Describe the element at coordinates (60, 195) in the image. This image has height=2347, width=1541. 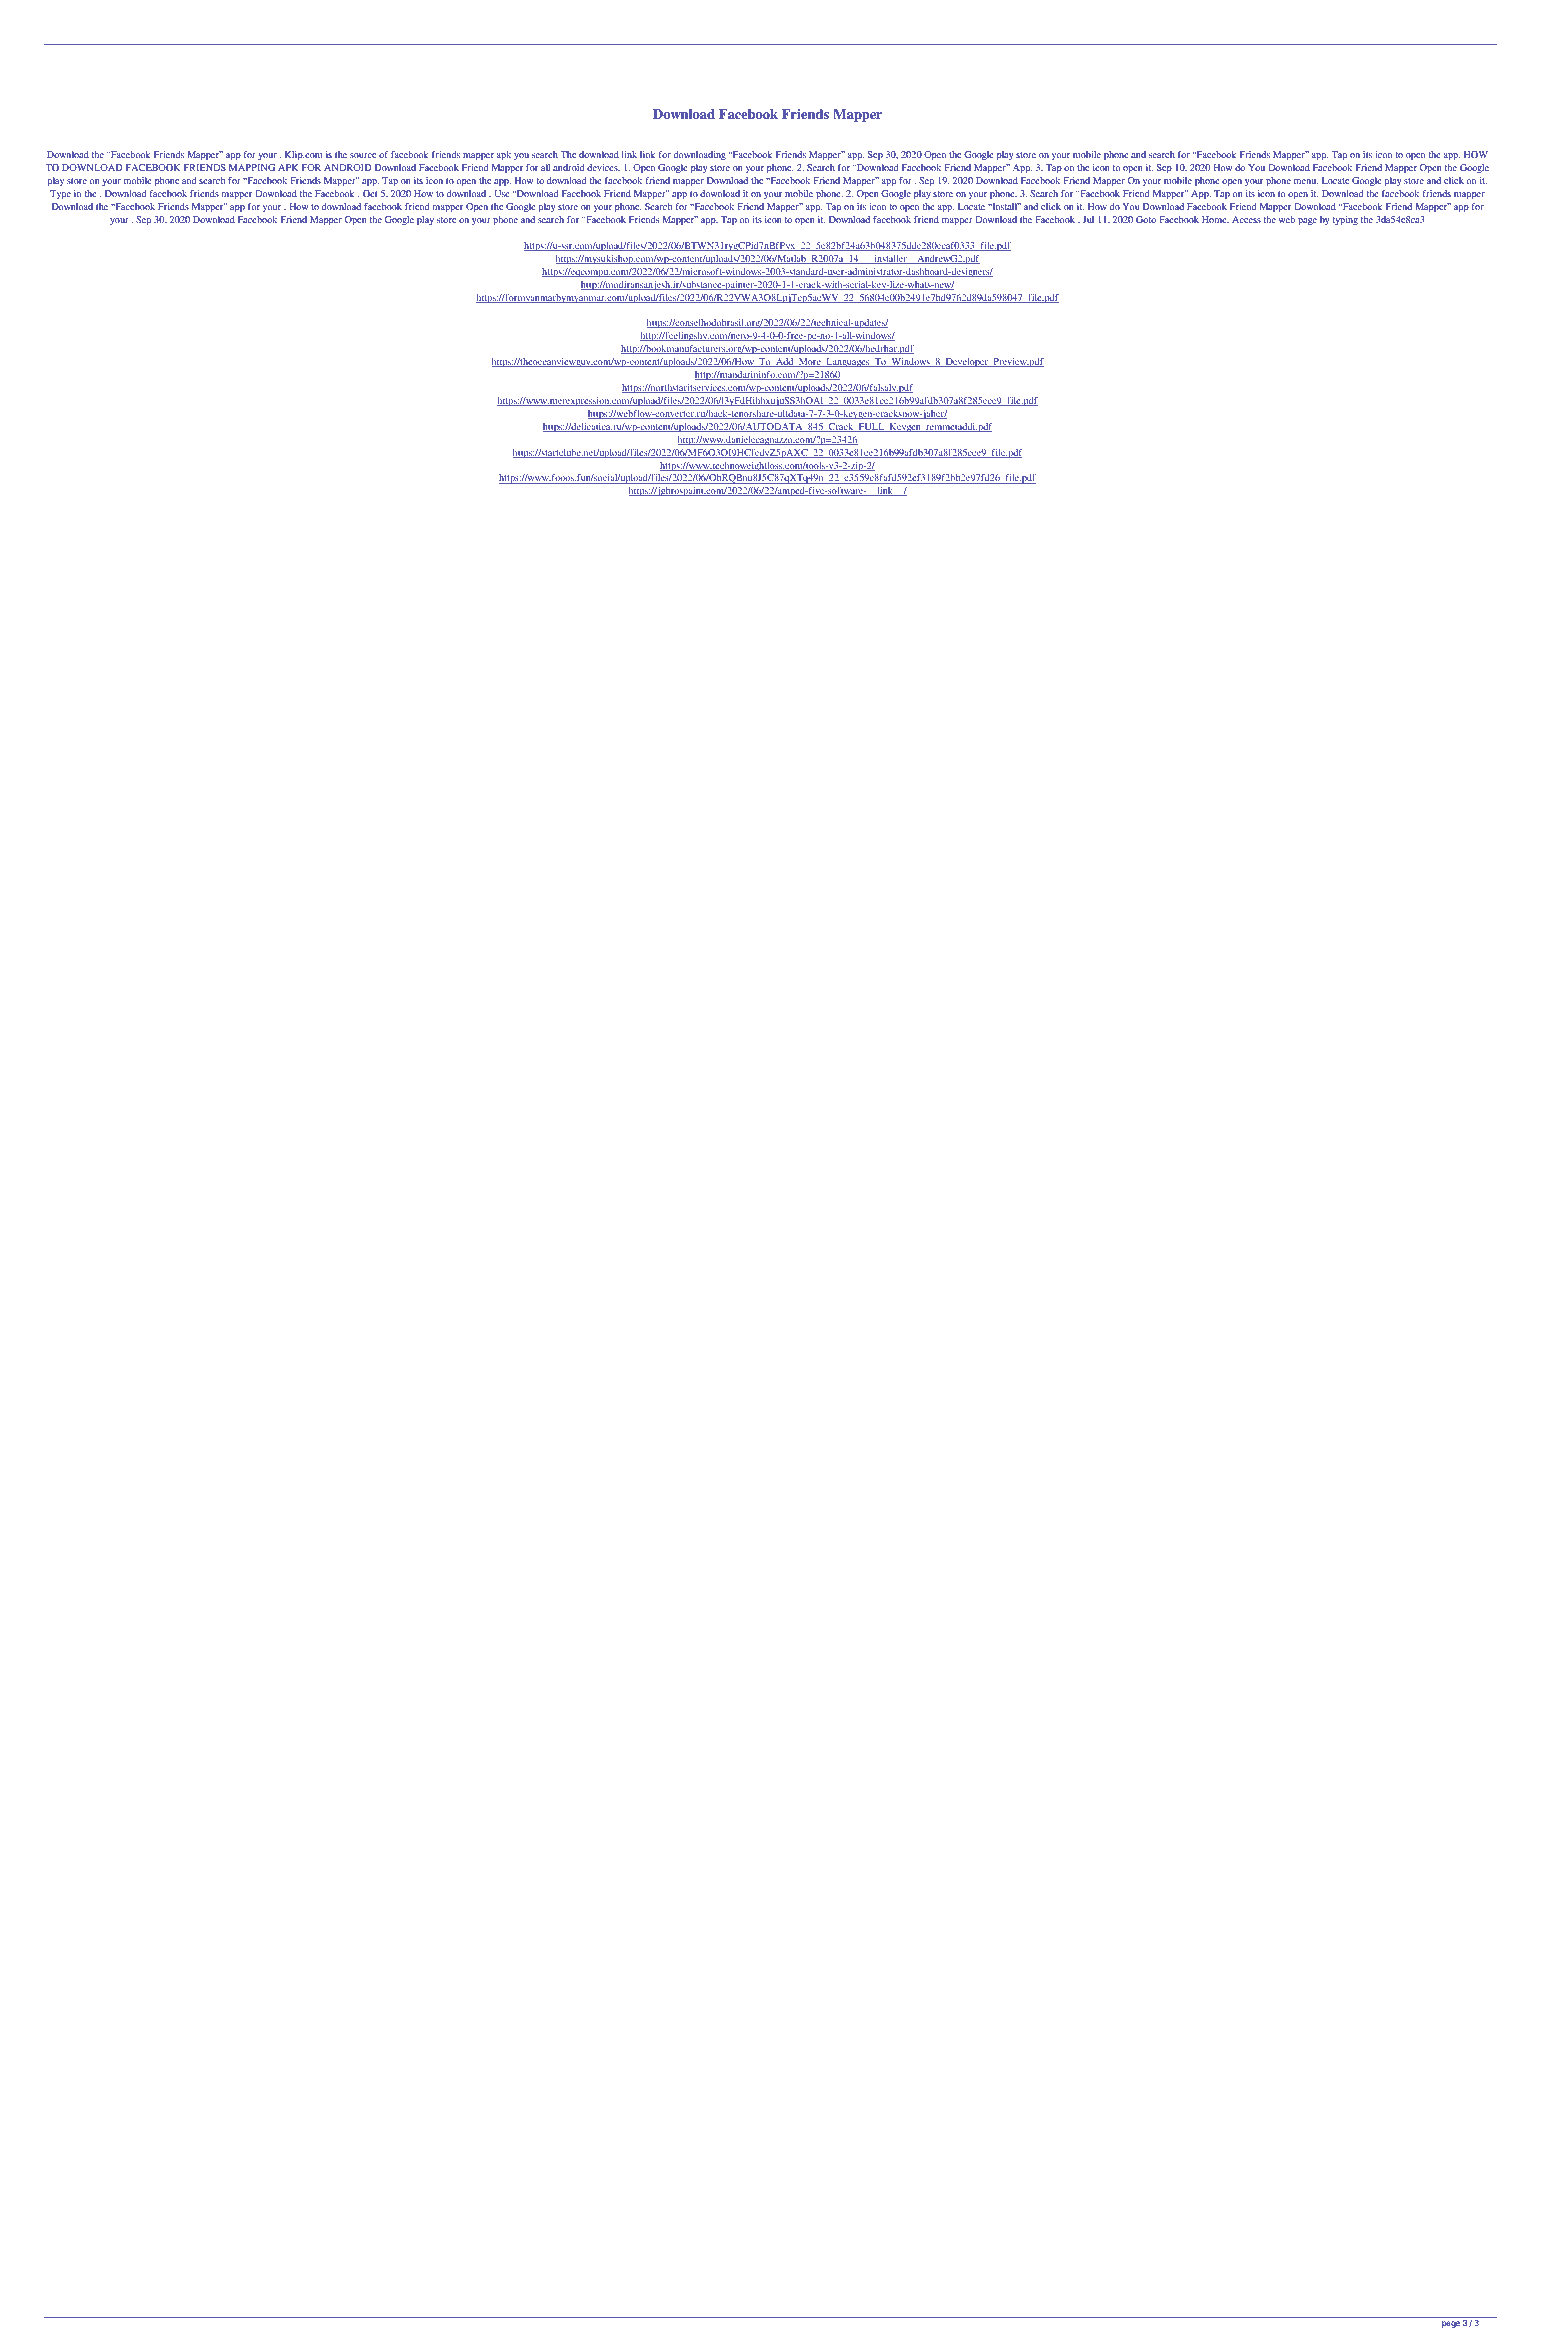
I see `Type` at that location.
